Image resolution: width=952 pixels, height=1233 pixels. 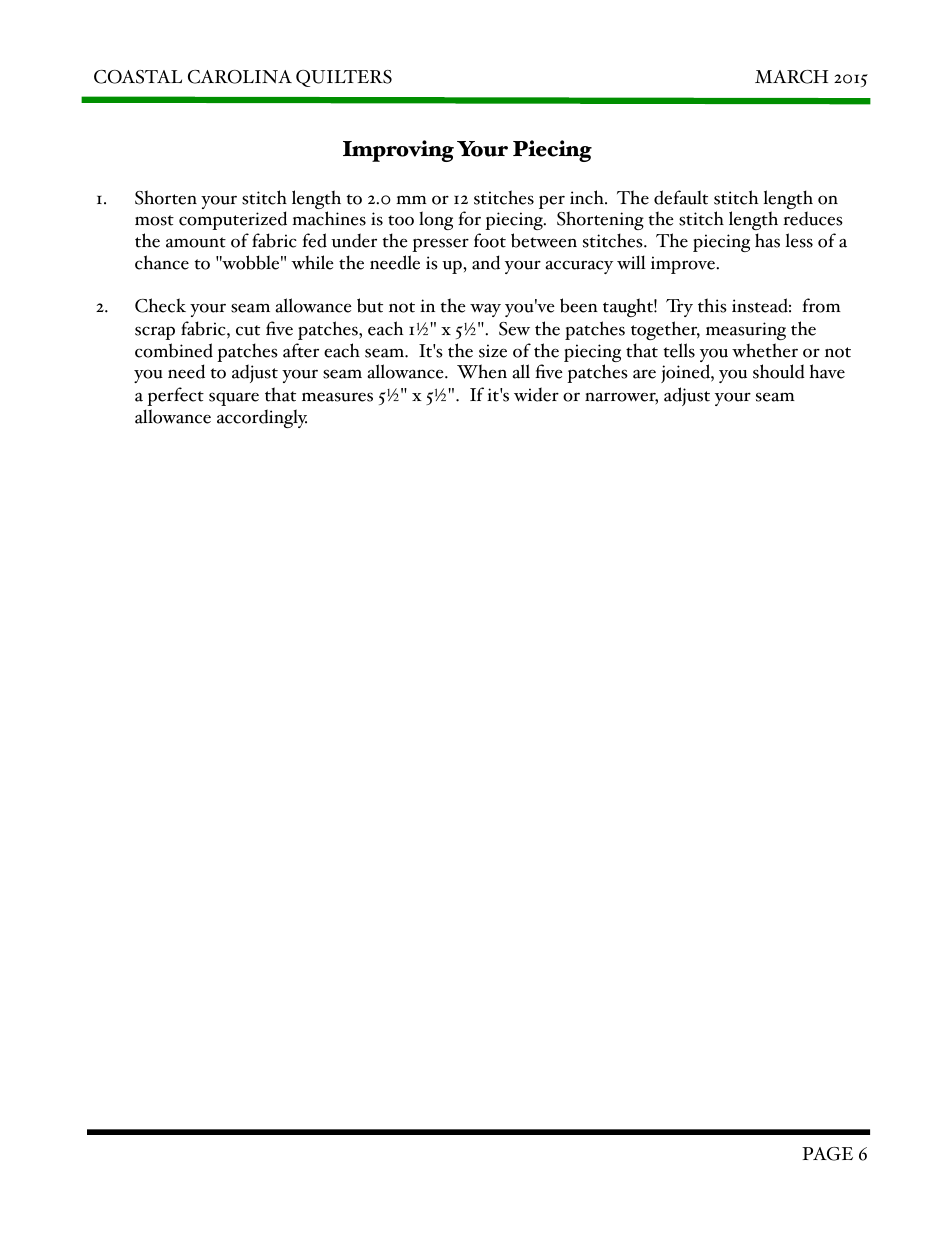 What do you see at coordinates (765, 350) in the screenshot?
I see `whether` at bounding box center [765, 350].
